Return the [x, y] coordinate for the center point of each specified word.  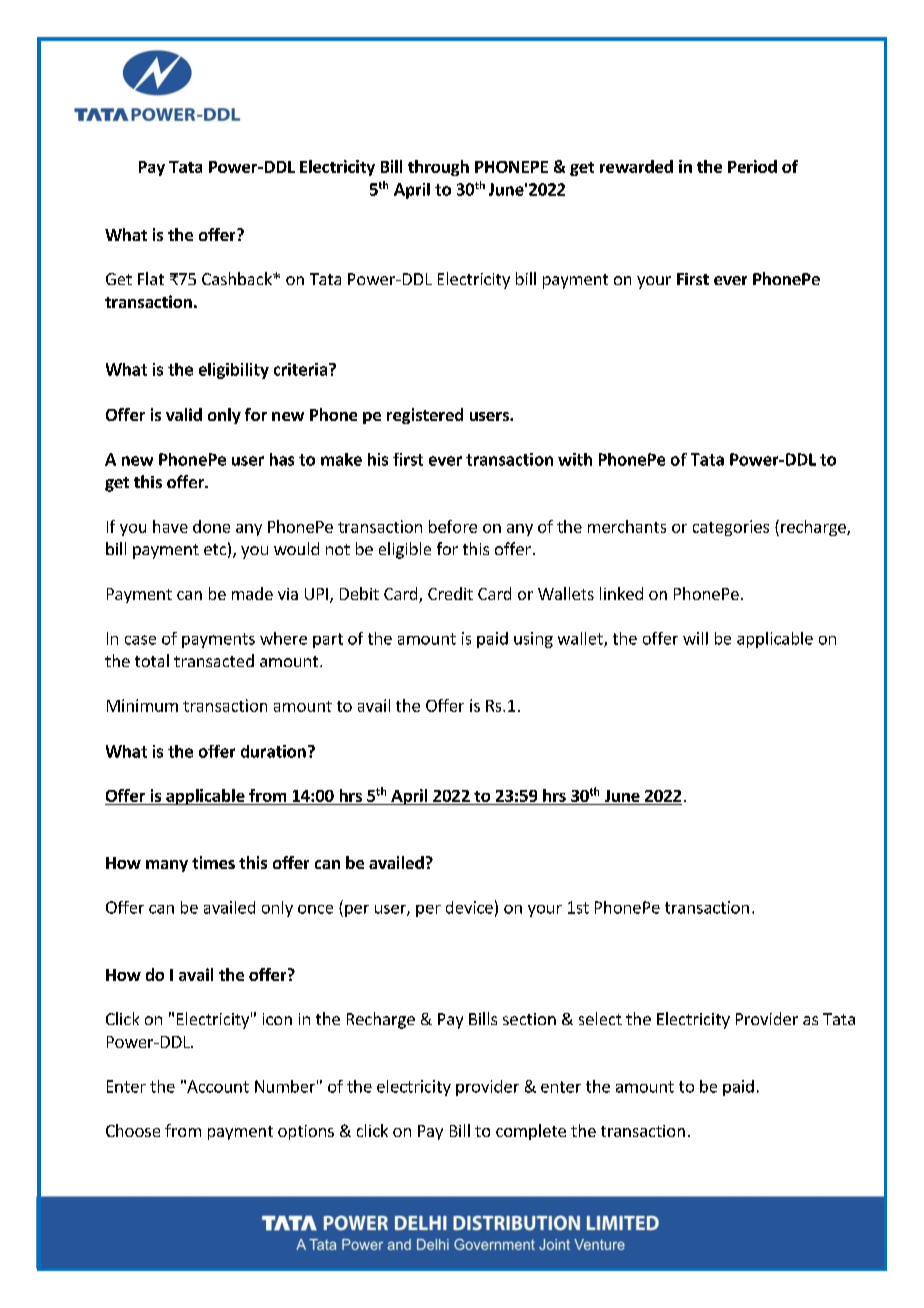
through [438, 168]
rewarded [636, 166]
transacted [214, 660]
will [695, 638]
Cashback [238, 278]
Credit [450, 593]
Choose [133, 1130]
